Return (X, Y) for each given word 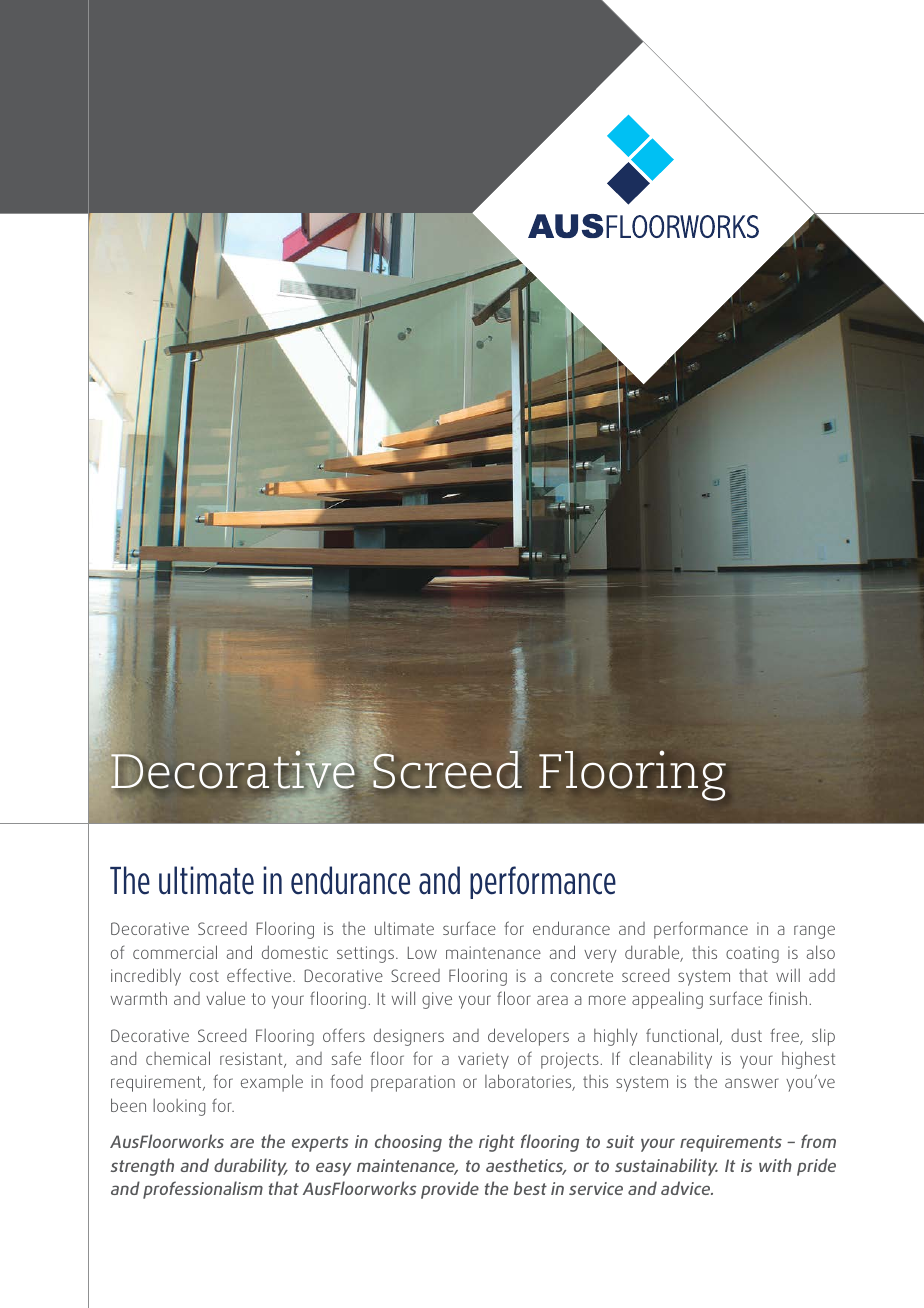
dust (746, 1035)
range (814, 932)
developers (528, 1037)
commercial (175, 952)
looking (179, 1107)
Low (422, 953)
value (225, 998)
